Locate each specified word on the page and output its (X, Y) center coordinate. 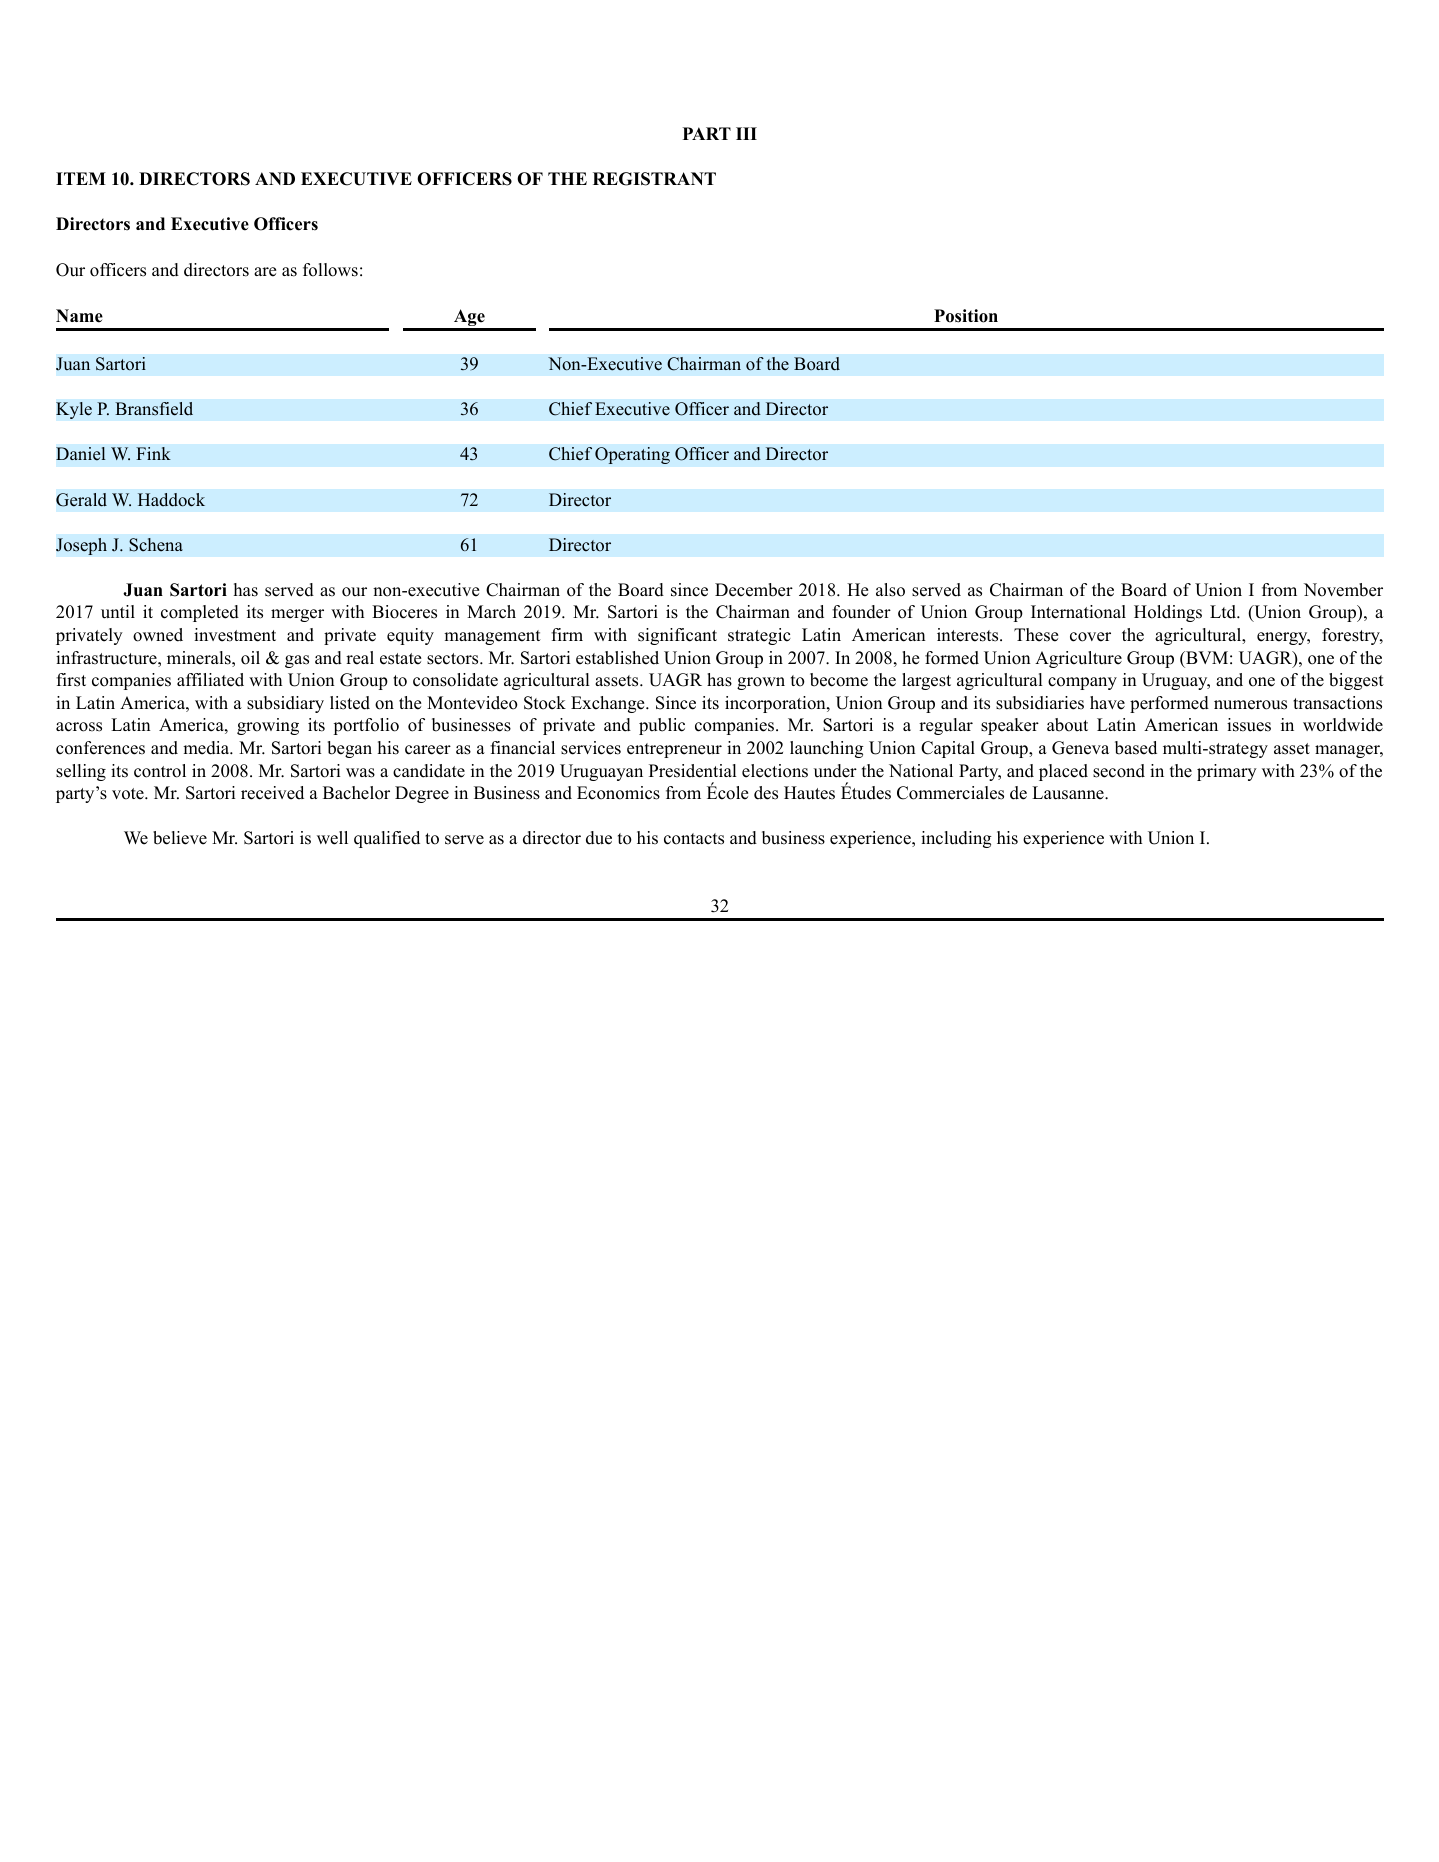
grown (761, 683)
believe (180, 838)
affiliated (210, 680)
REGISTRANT (654, 179)
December (754, 590)
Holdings (1168, 613)
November (1343, 590)
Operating (632, 455)
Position (966, 316)
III (746, 133)
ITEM (81, 178)
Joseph (81, 546)
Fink (153, 453)
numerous (1250, 705)
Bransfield (154, 409)
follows (330, 270)
